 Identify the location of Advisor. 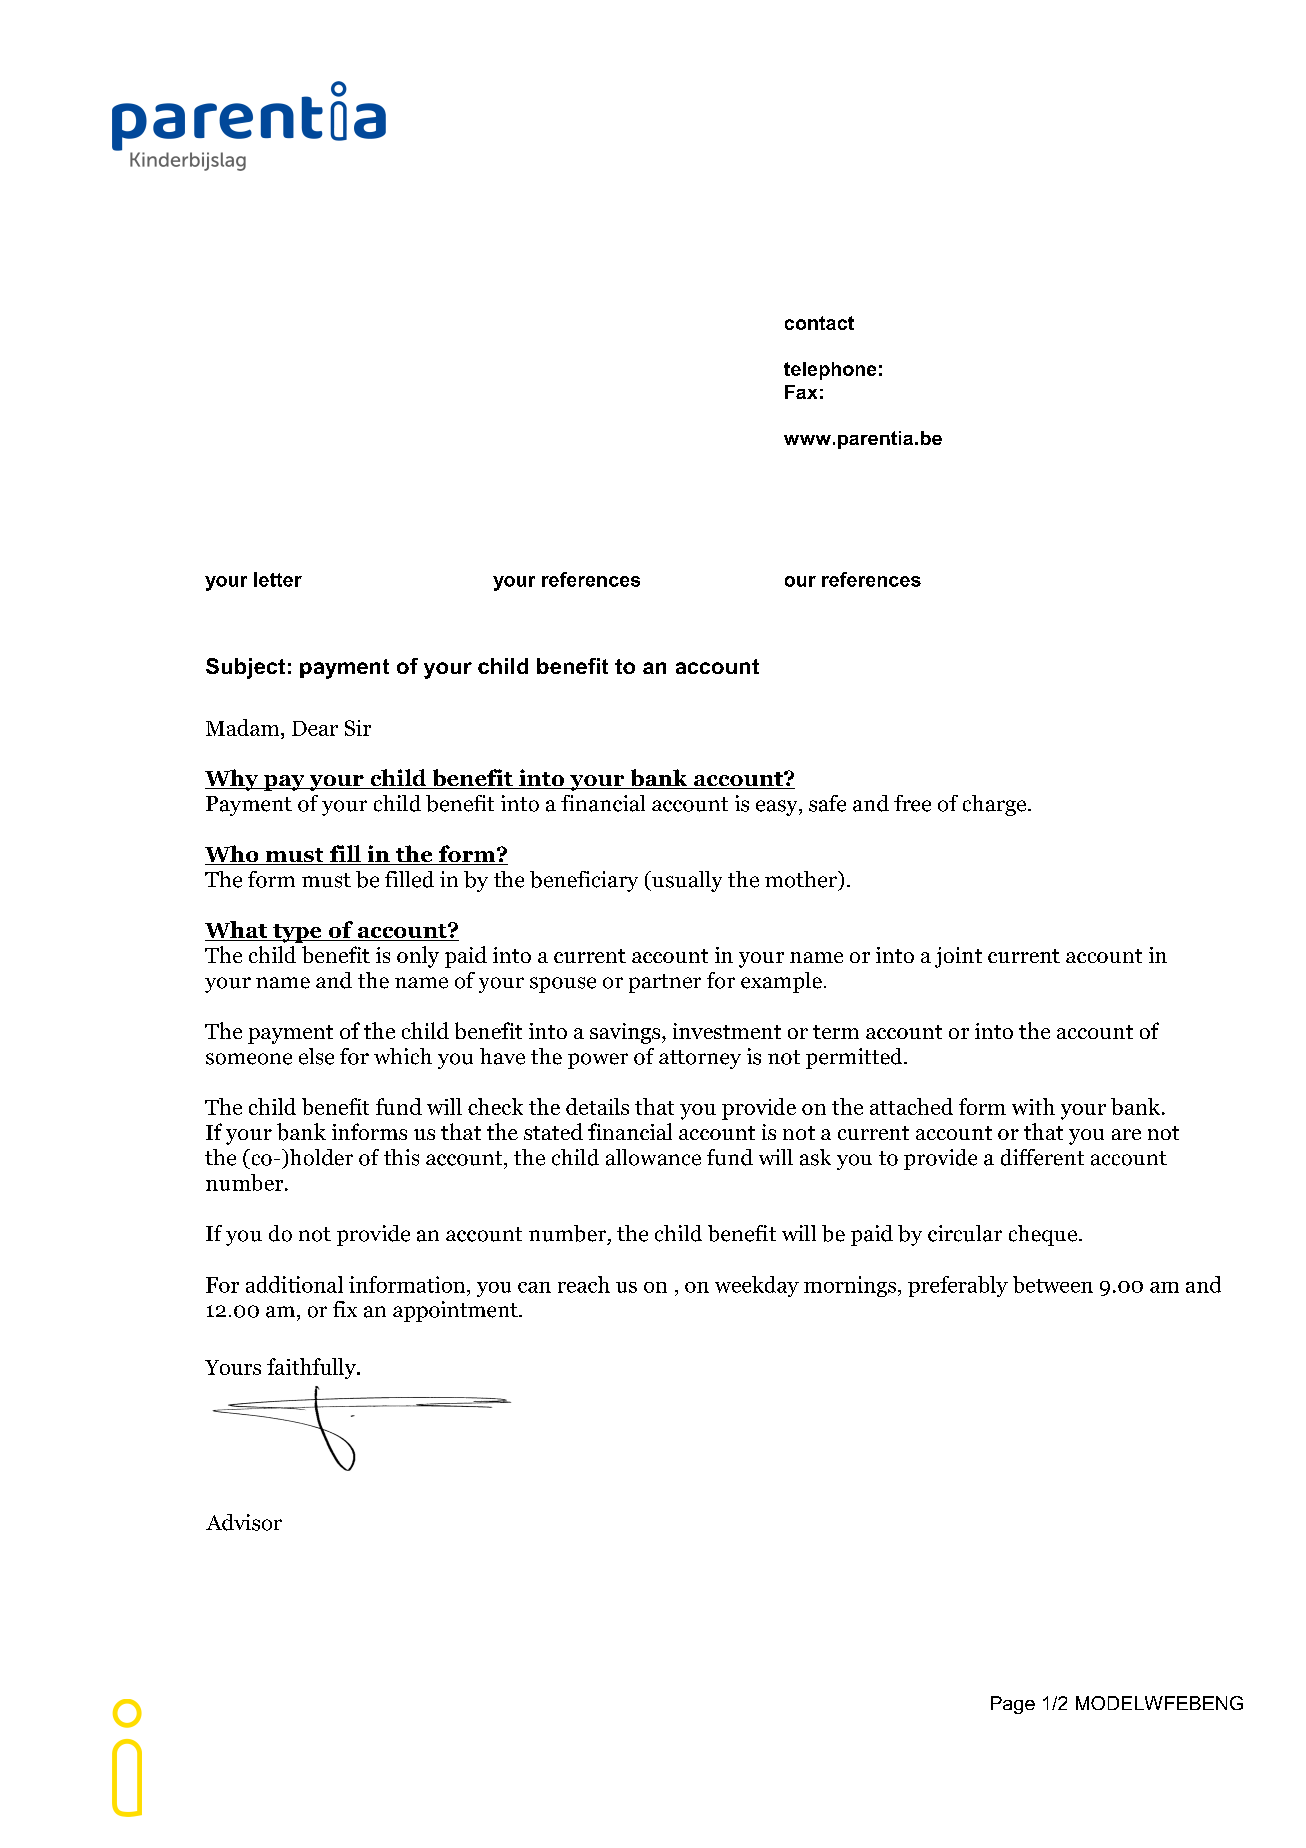
(244, 1522).
